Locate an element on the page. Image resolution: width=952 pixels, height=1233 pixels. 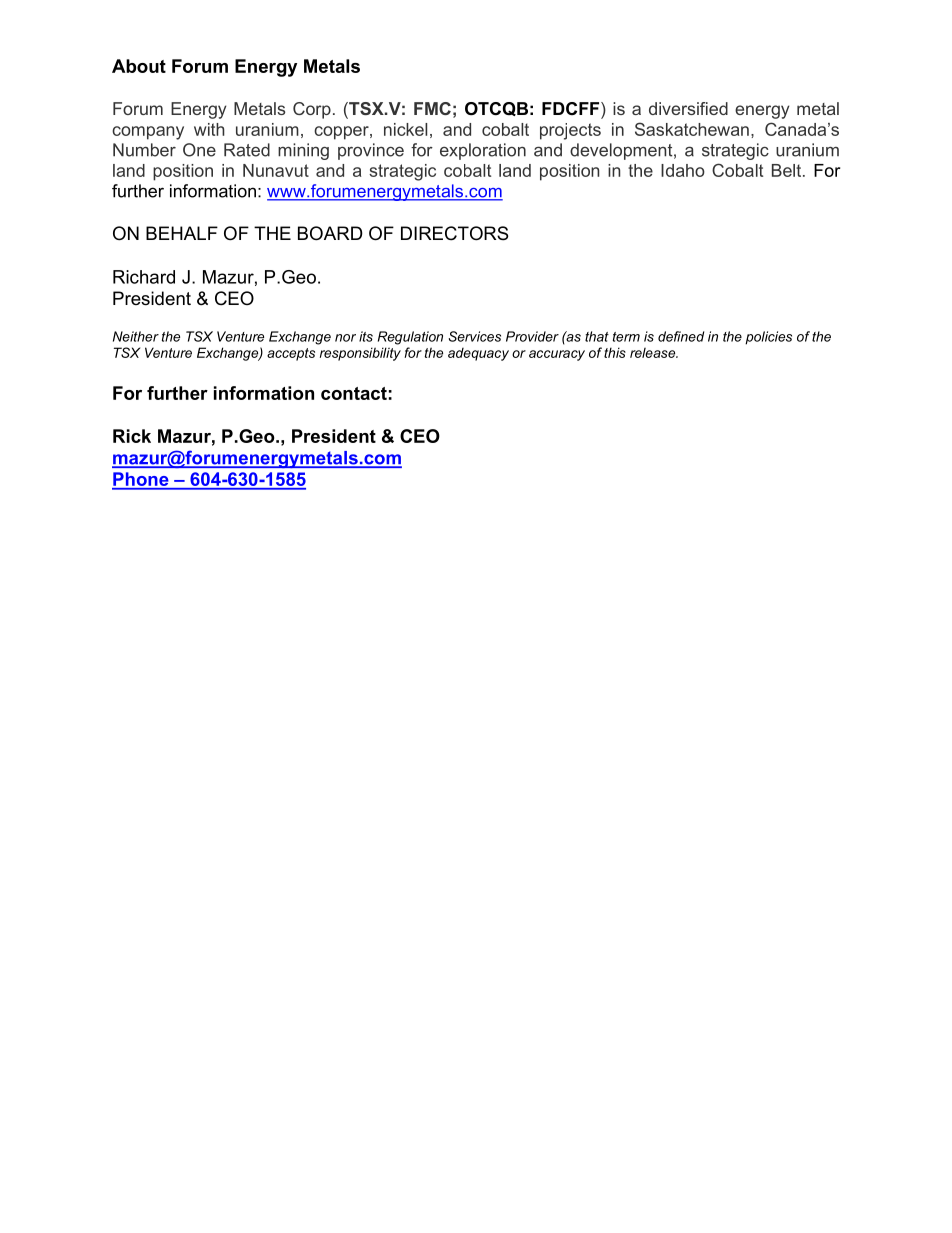
FMC is located at coordinates (432, 108).
